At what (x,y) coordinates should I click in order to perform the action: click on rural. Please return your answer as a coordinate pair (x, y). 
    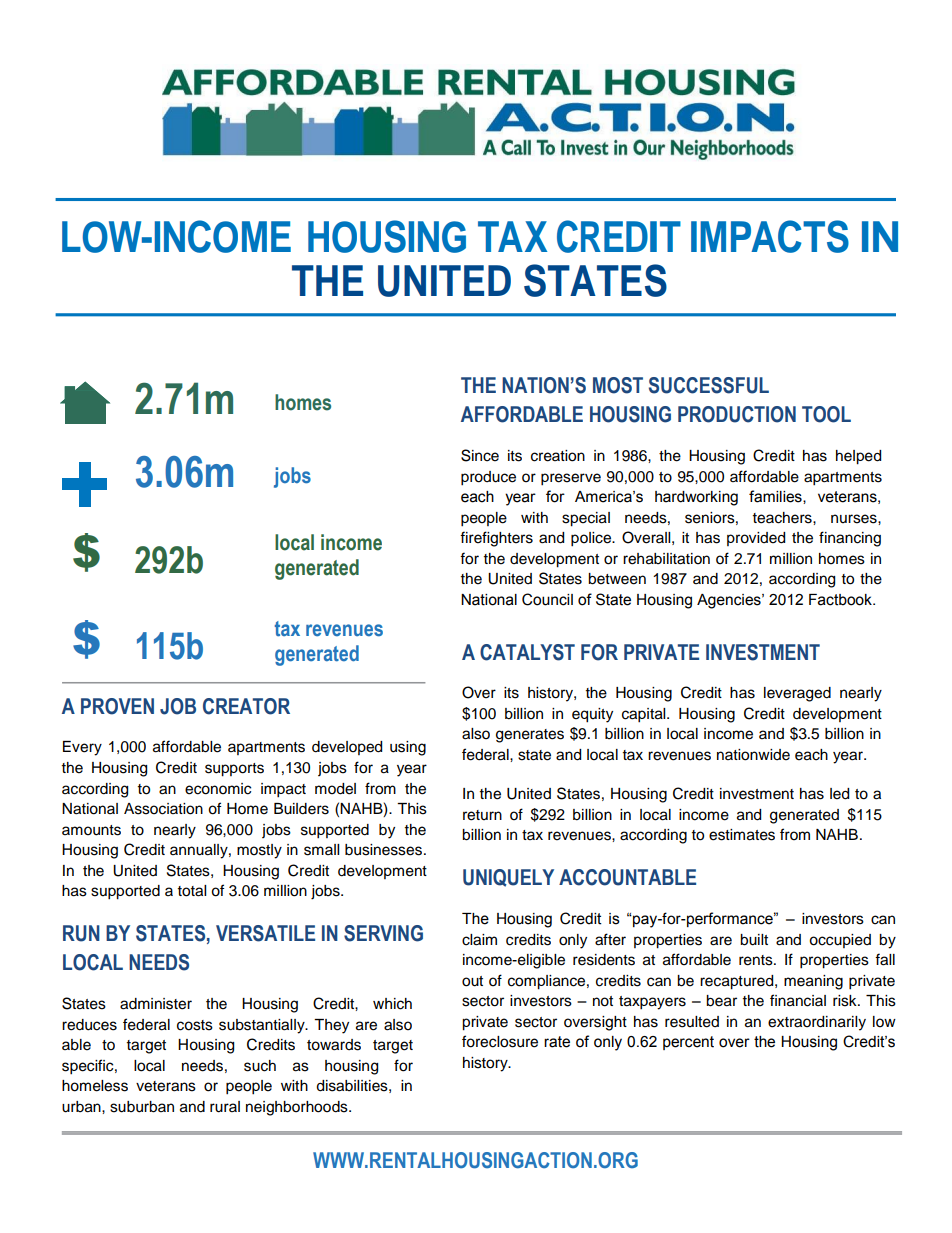
    Looking at the image, I should click on (225, 1107).
